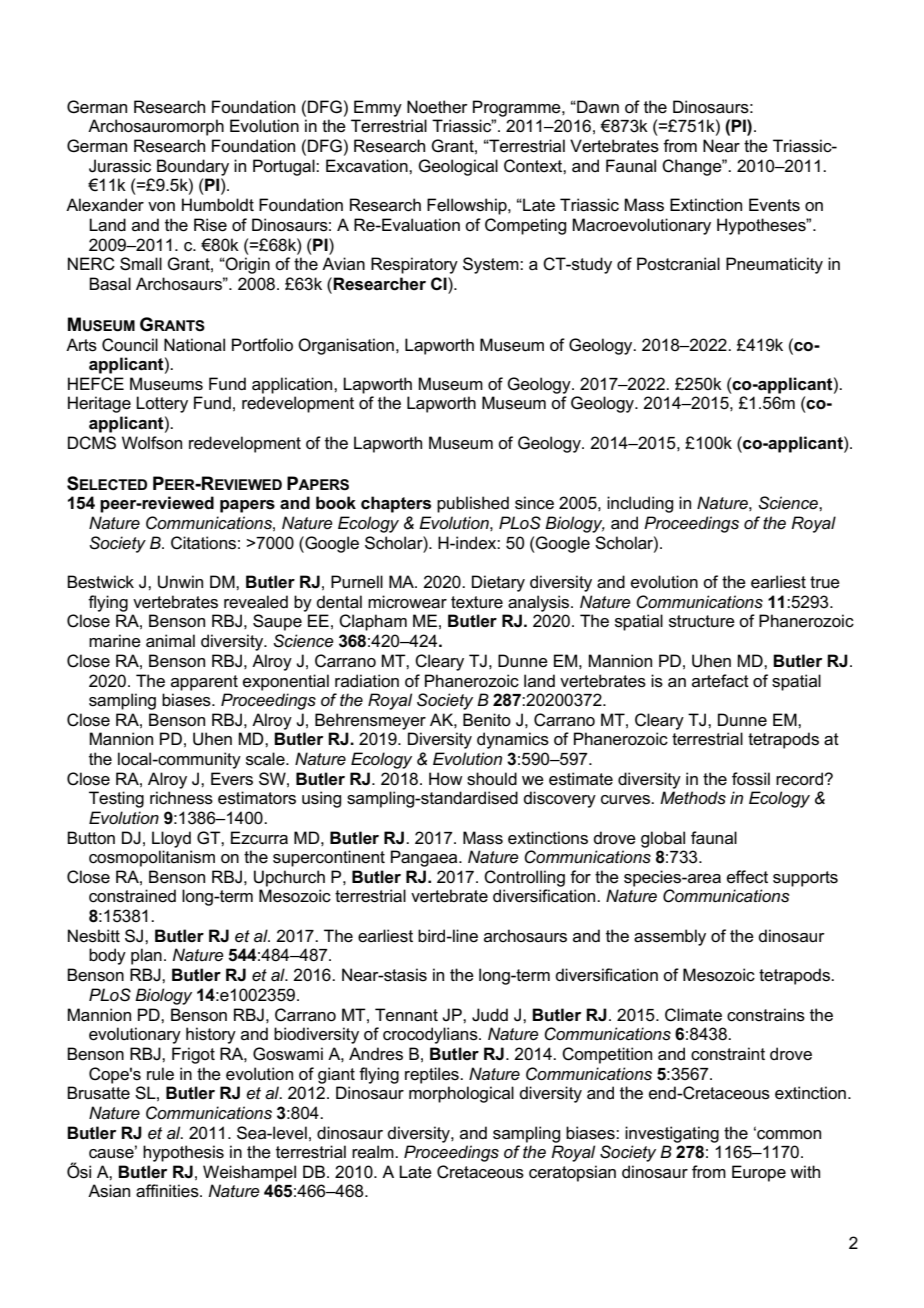  I want to click on Events, so click(774, 205).
